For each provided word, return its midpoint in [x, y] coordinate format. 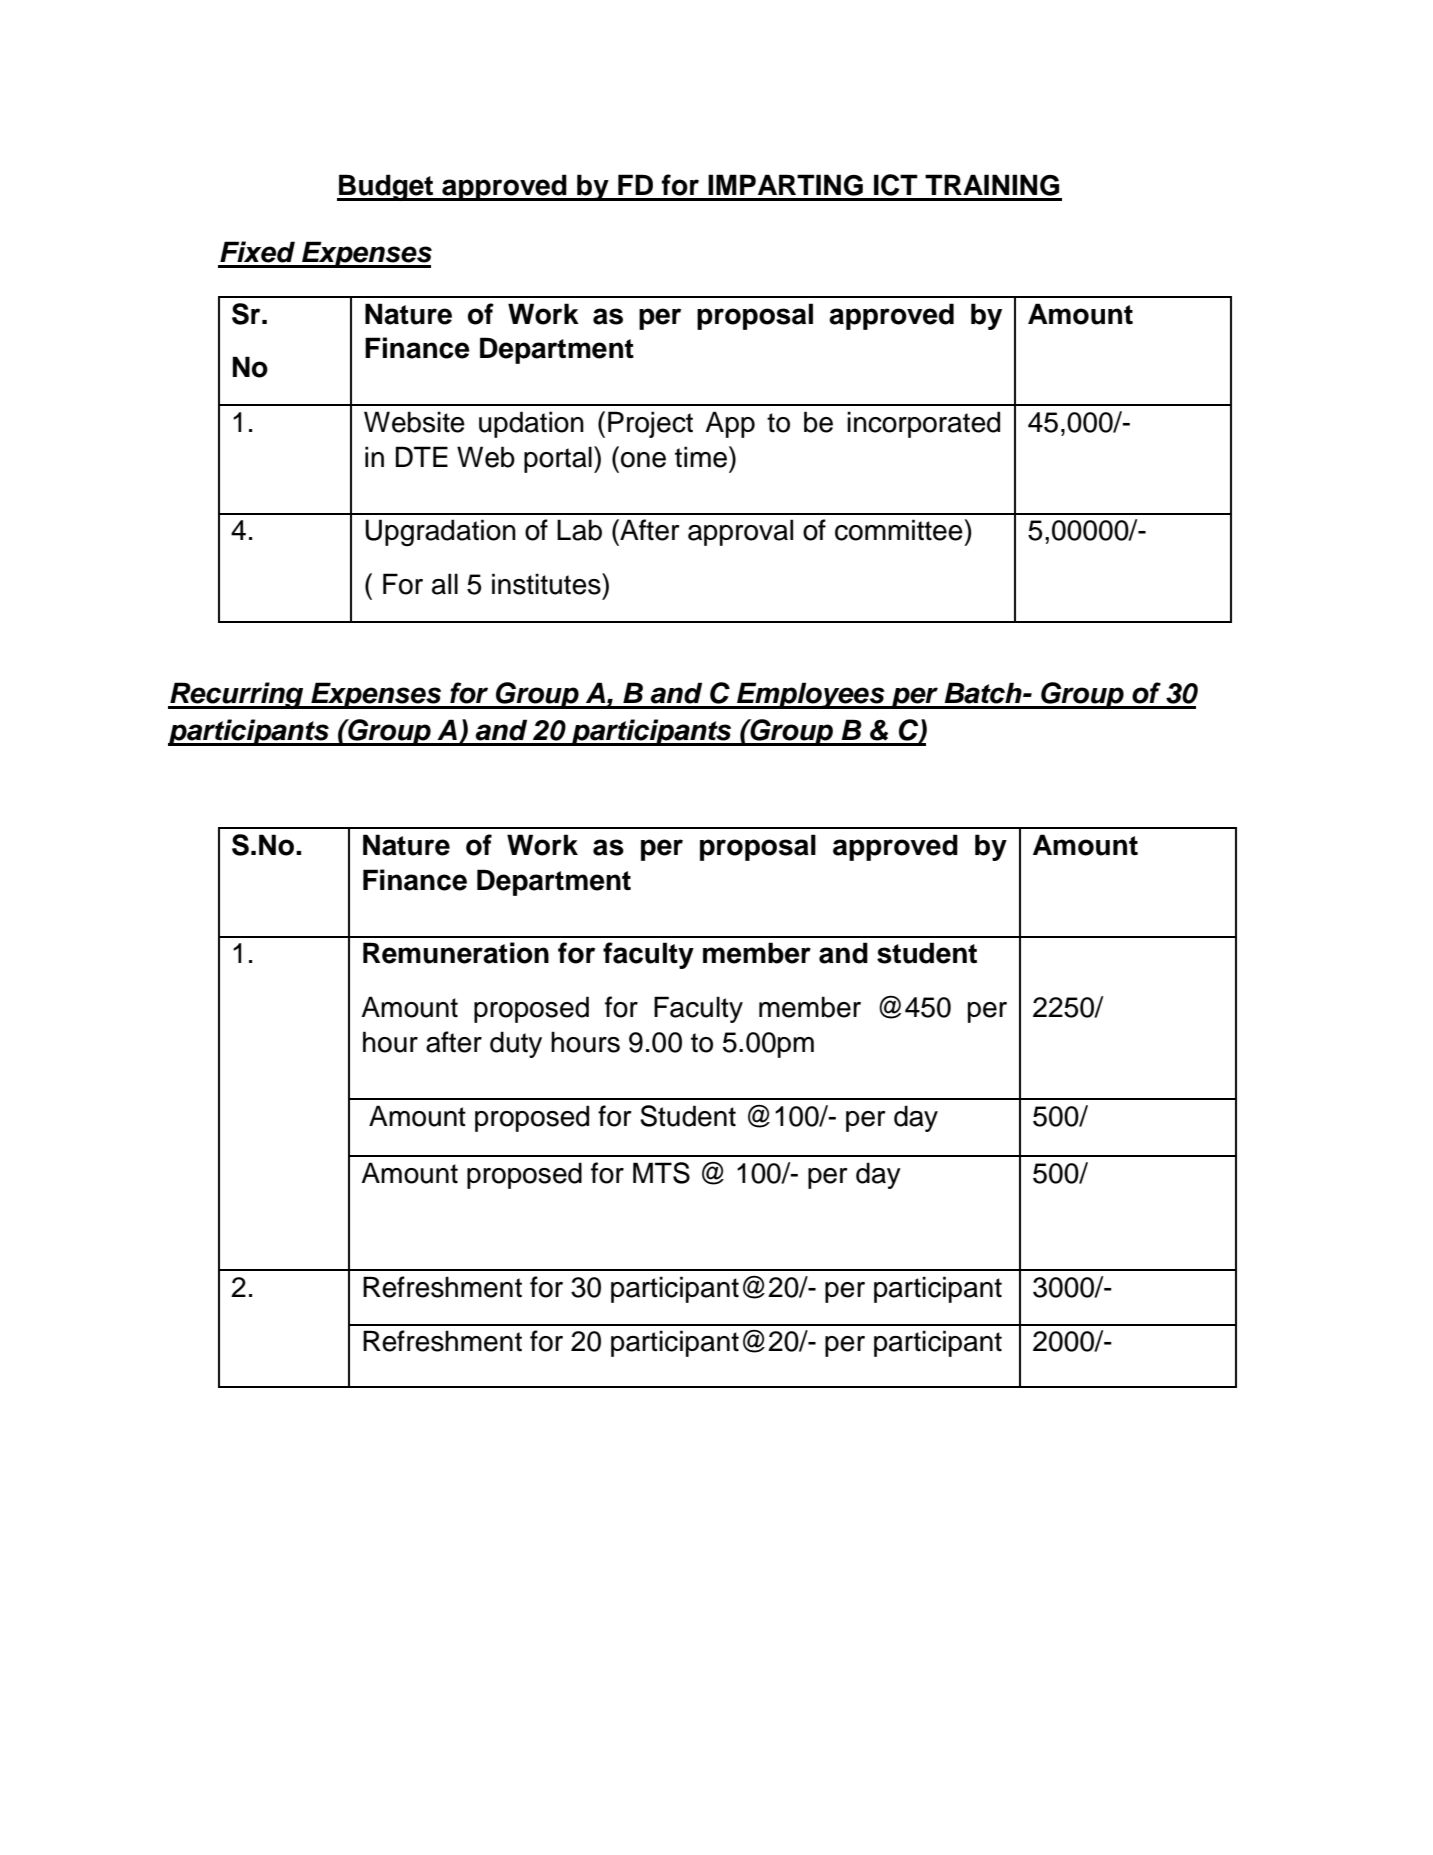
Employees [811, 695]
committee [899, 530]
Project [650, 424]
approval [740, 532]
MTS [661, 1173]
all [445, 584]
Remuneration [456, 953]
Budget [386, 187]
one [643, 460]
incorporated [923, 424]
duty [516, 1044]
